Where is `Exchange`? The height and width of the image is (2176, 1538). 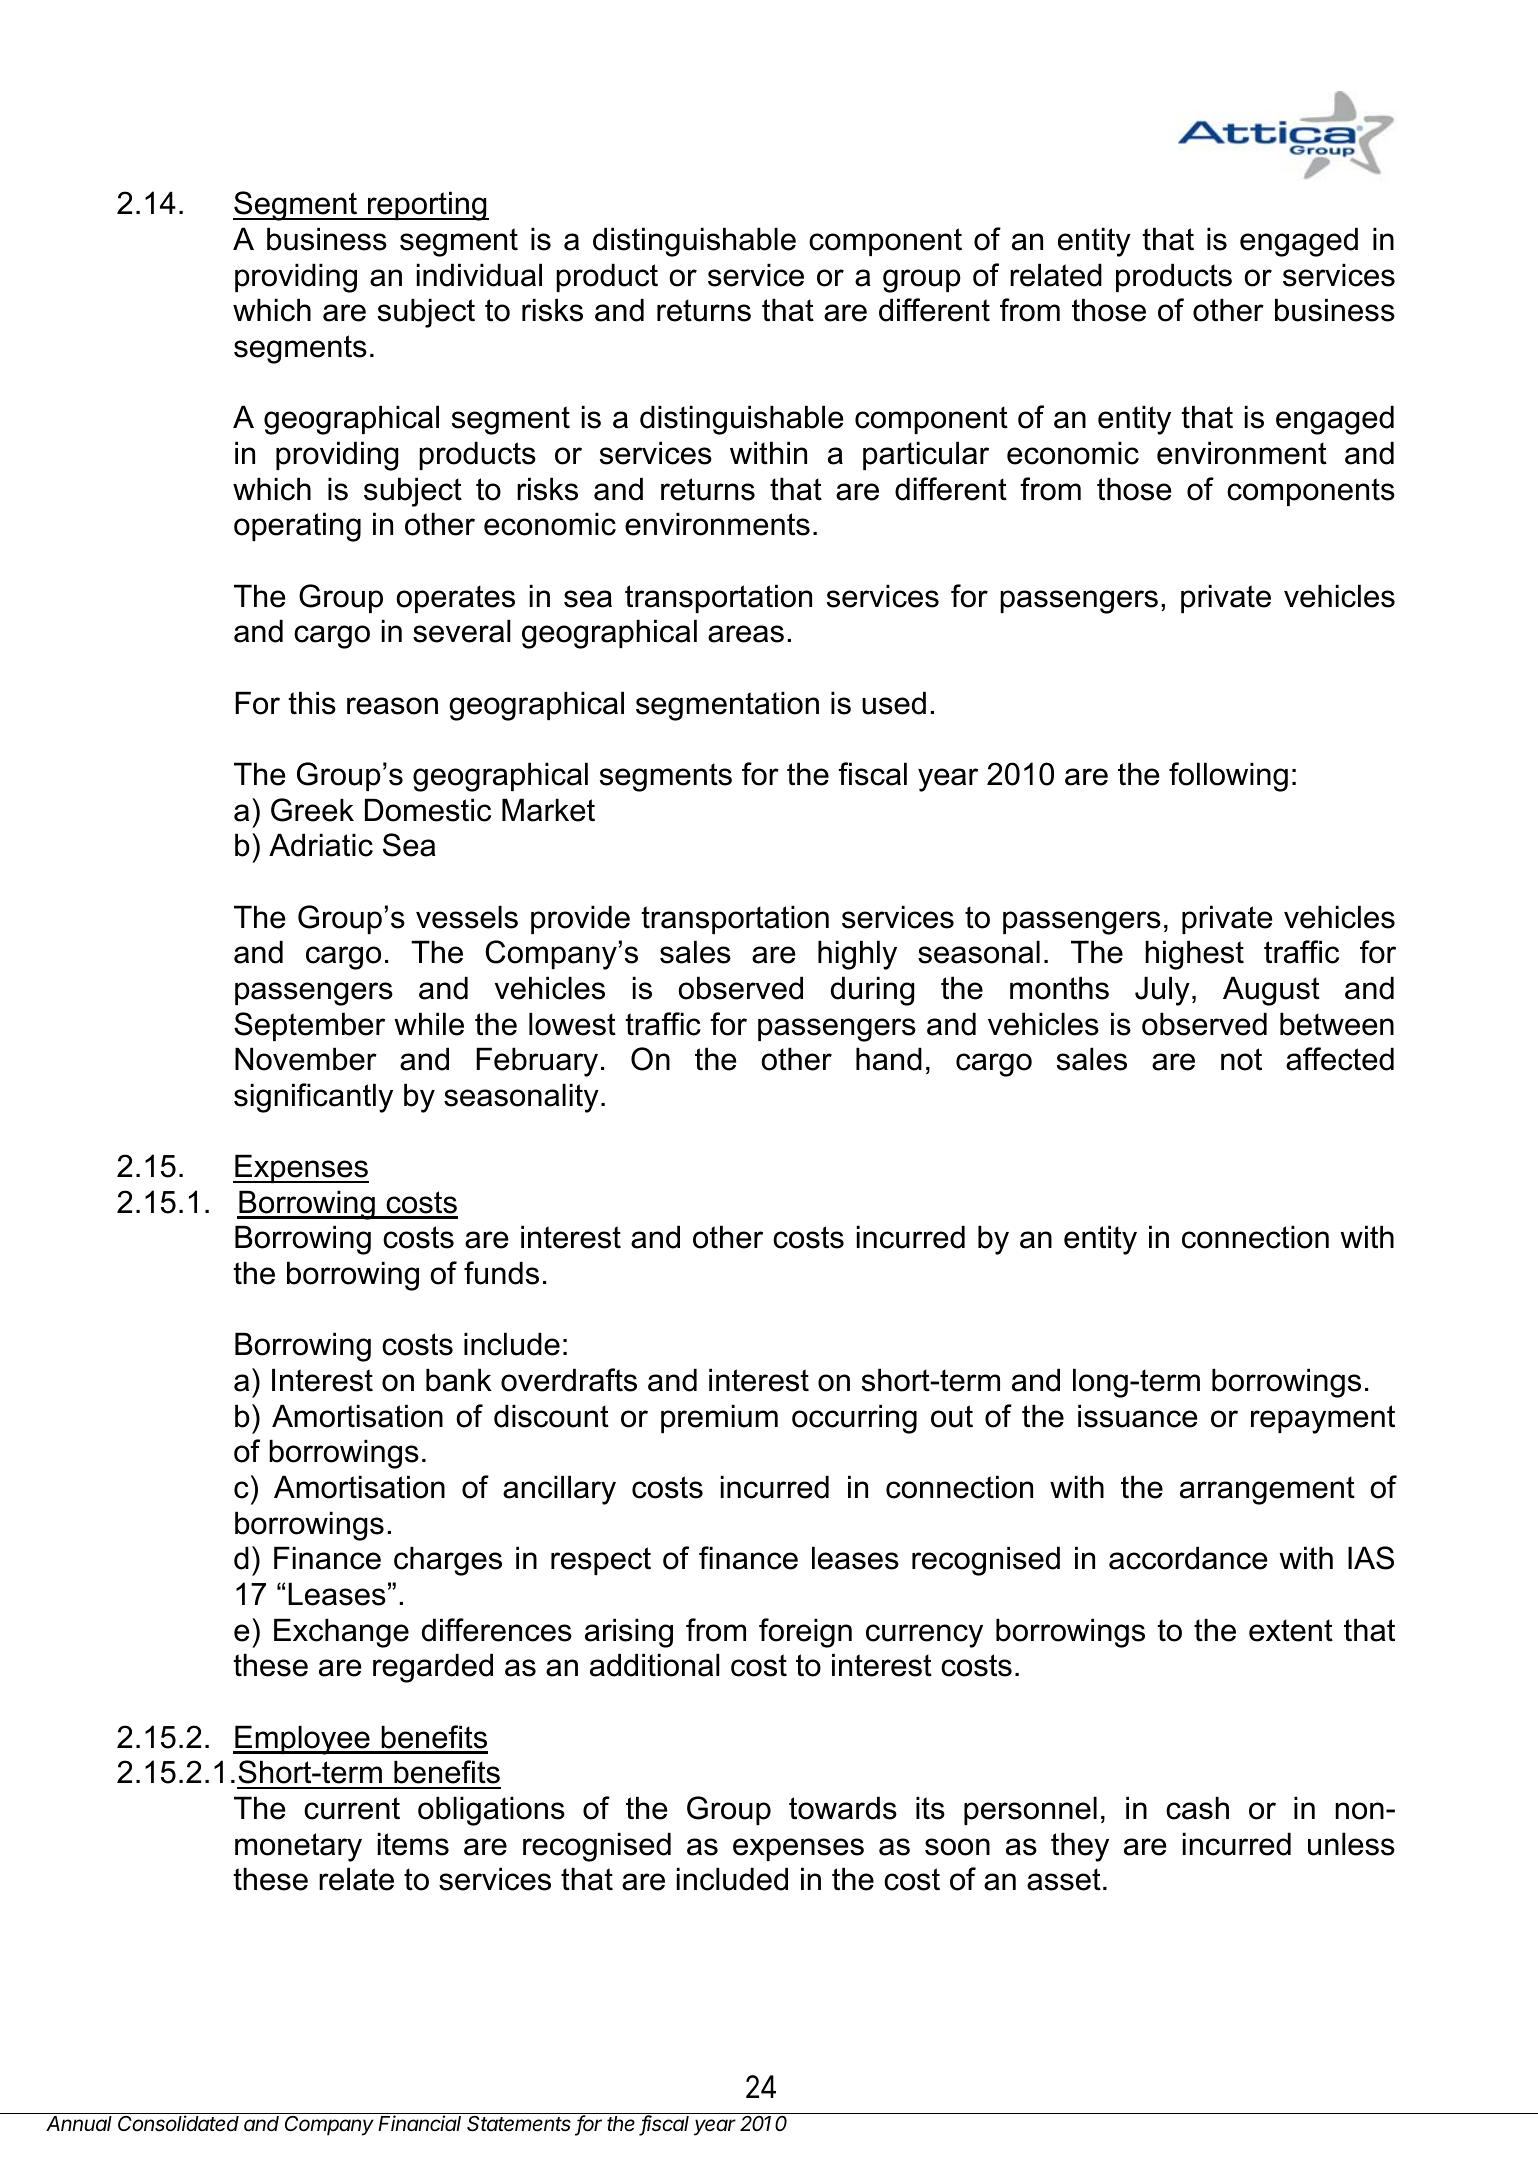 Exchange is located at coordinates (341, 1633).
